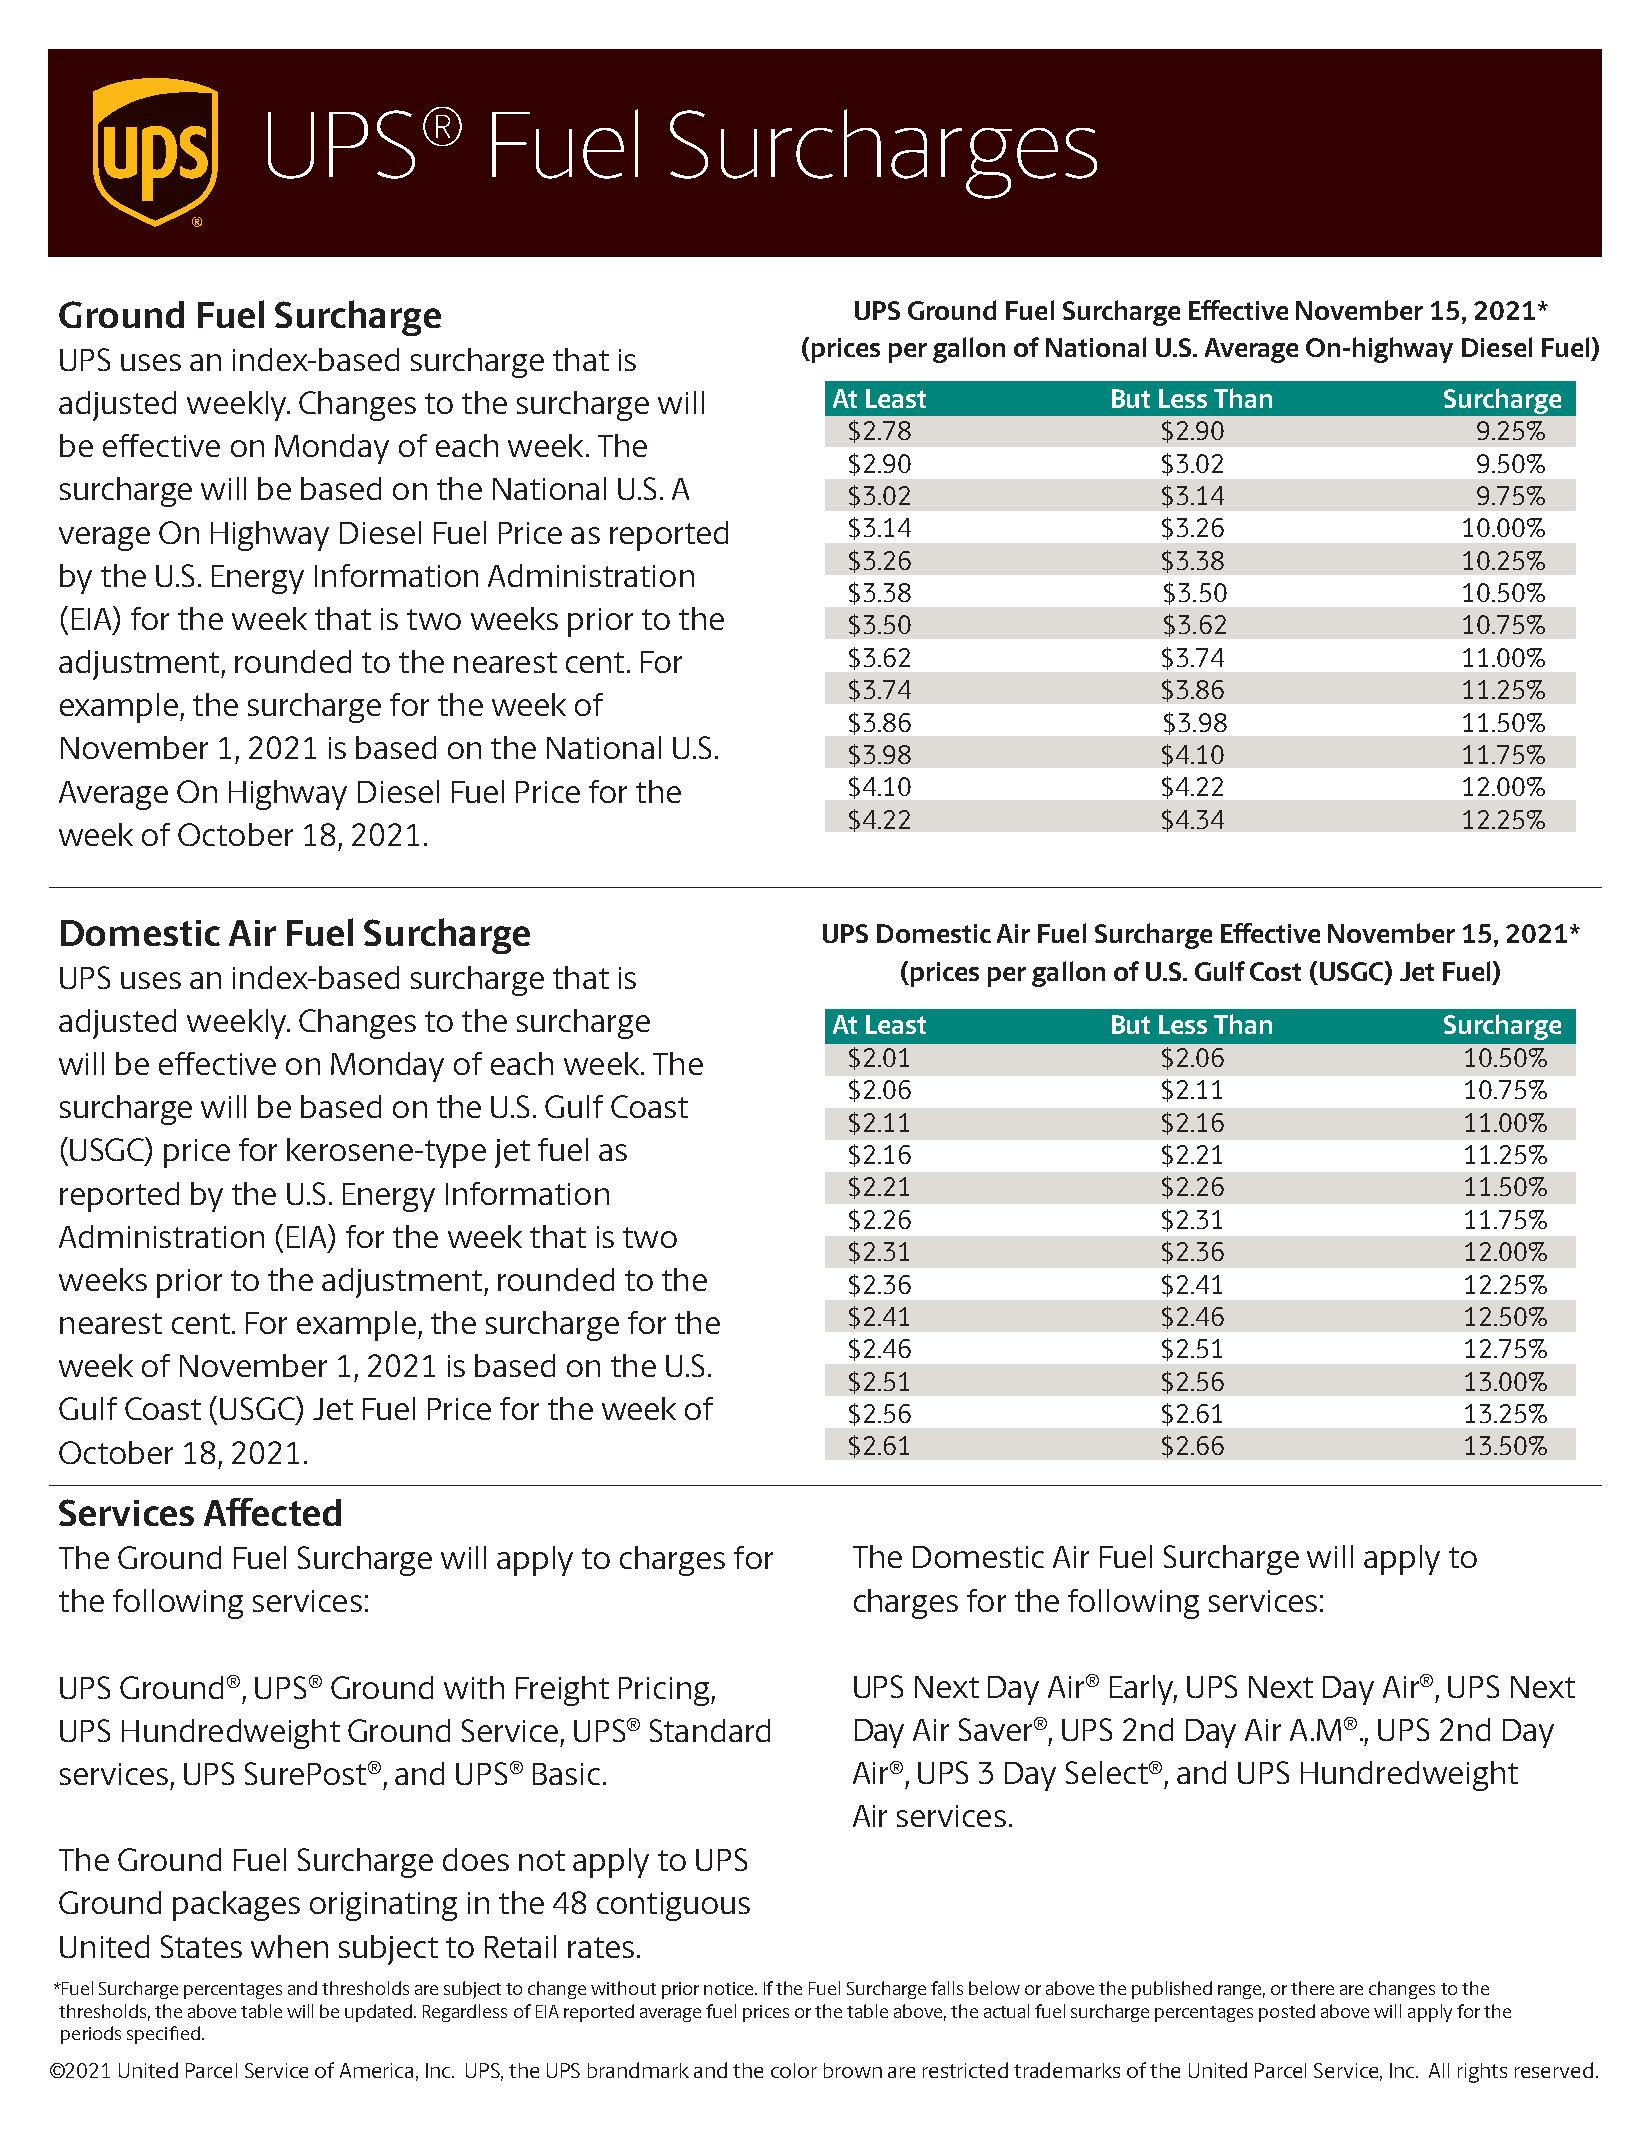 This document has width=1651, height=2137. What do you see at coordinates (1287, 2013) in the document?
I see `posted` at bounding box center [1287, 2013].
